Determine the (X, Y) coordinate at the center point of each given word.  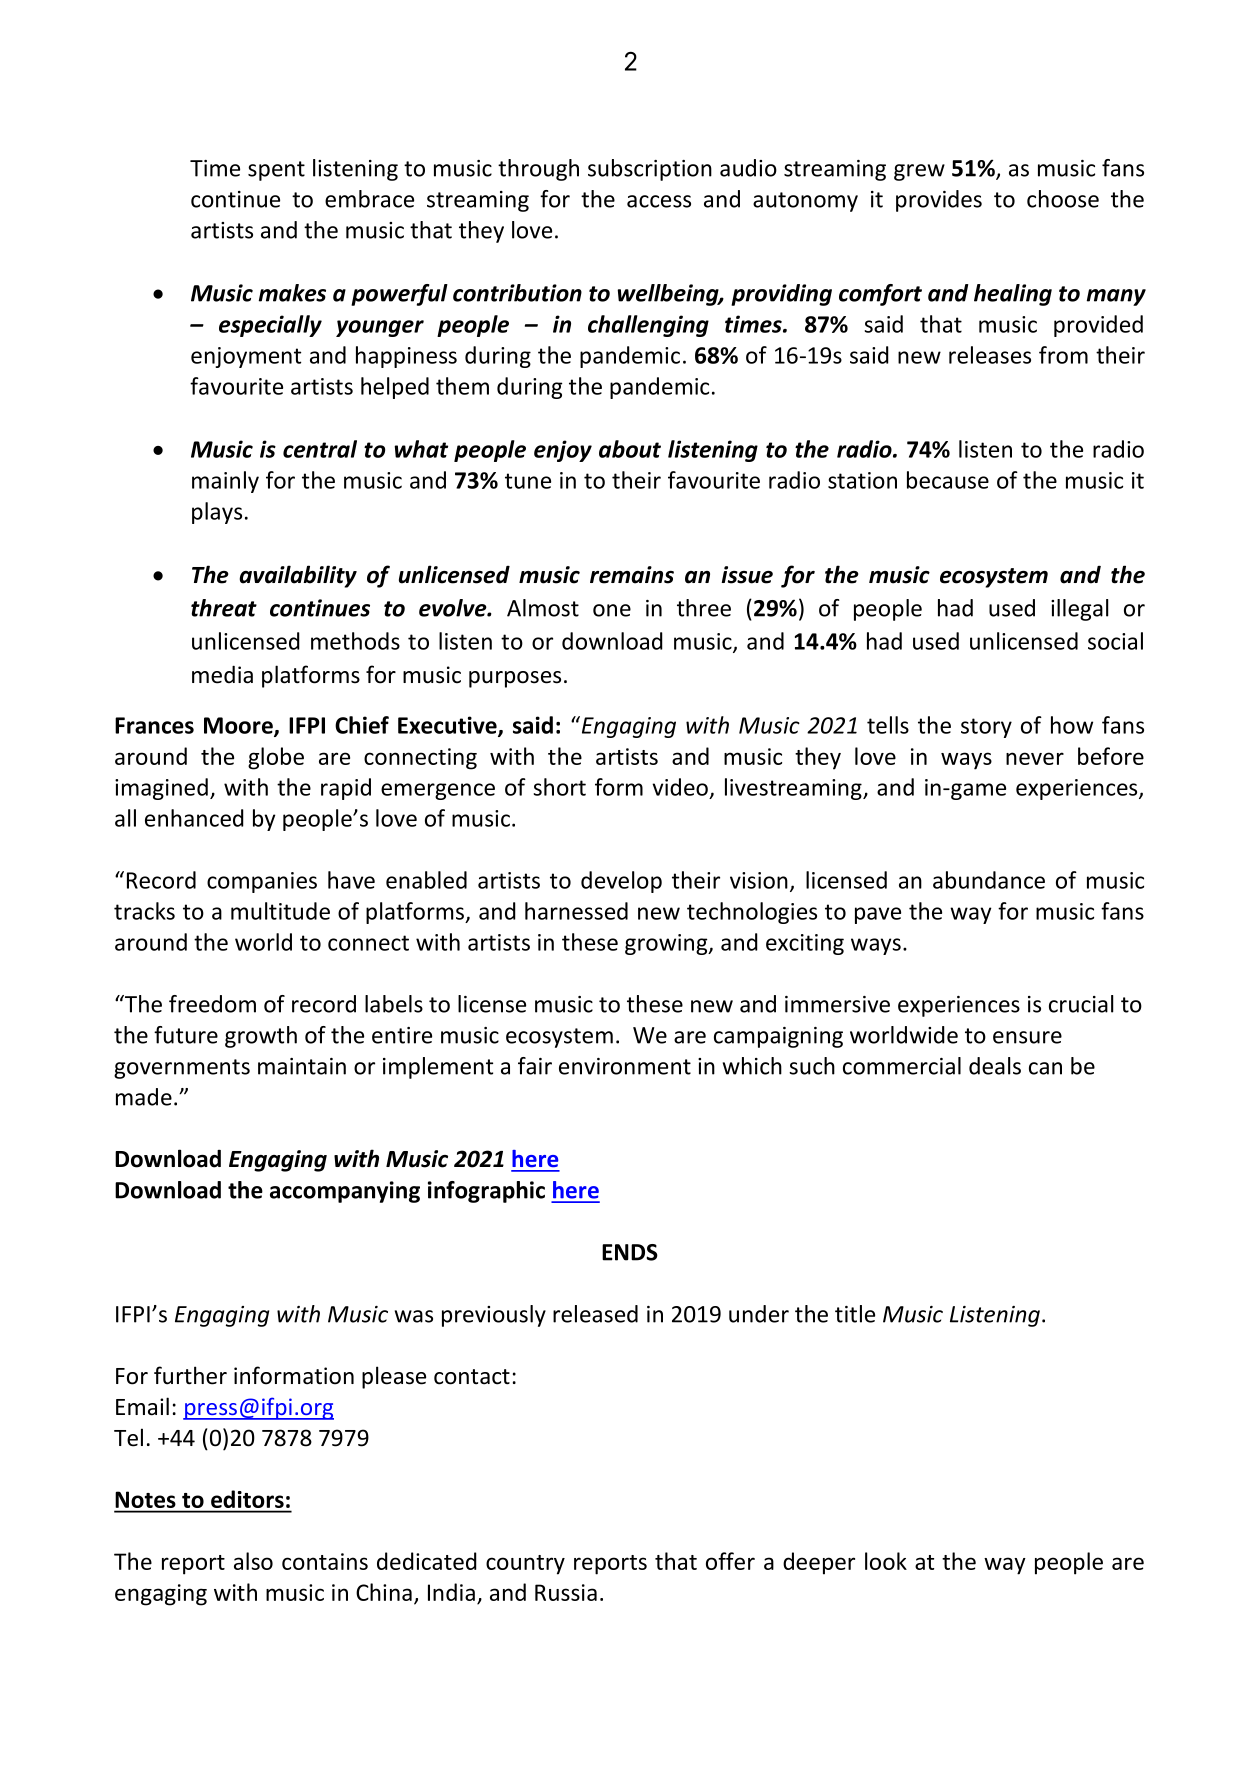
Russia (566, 1592)
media (222, 674)
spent (276, 171)
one (612, 610)
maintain (302, 1066)
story (986, 728)
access (659, 201)
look (886, 1561)
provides (939, 201)
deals (995, 1066)
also (253, 1561)
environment (625, 1066)
